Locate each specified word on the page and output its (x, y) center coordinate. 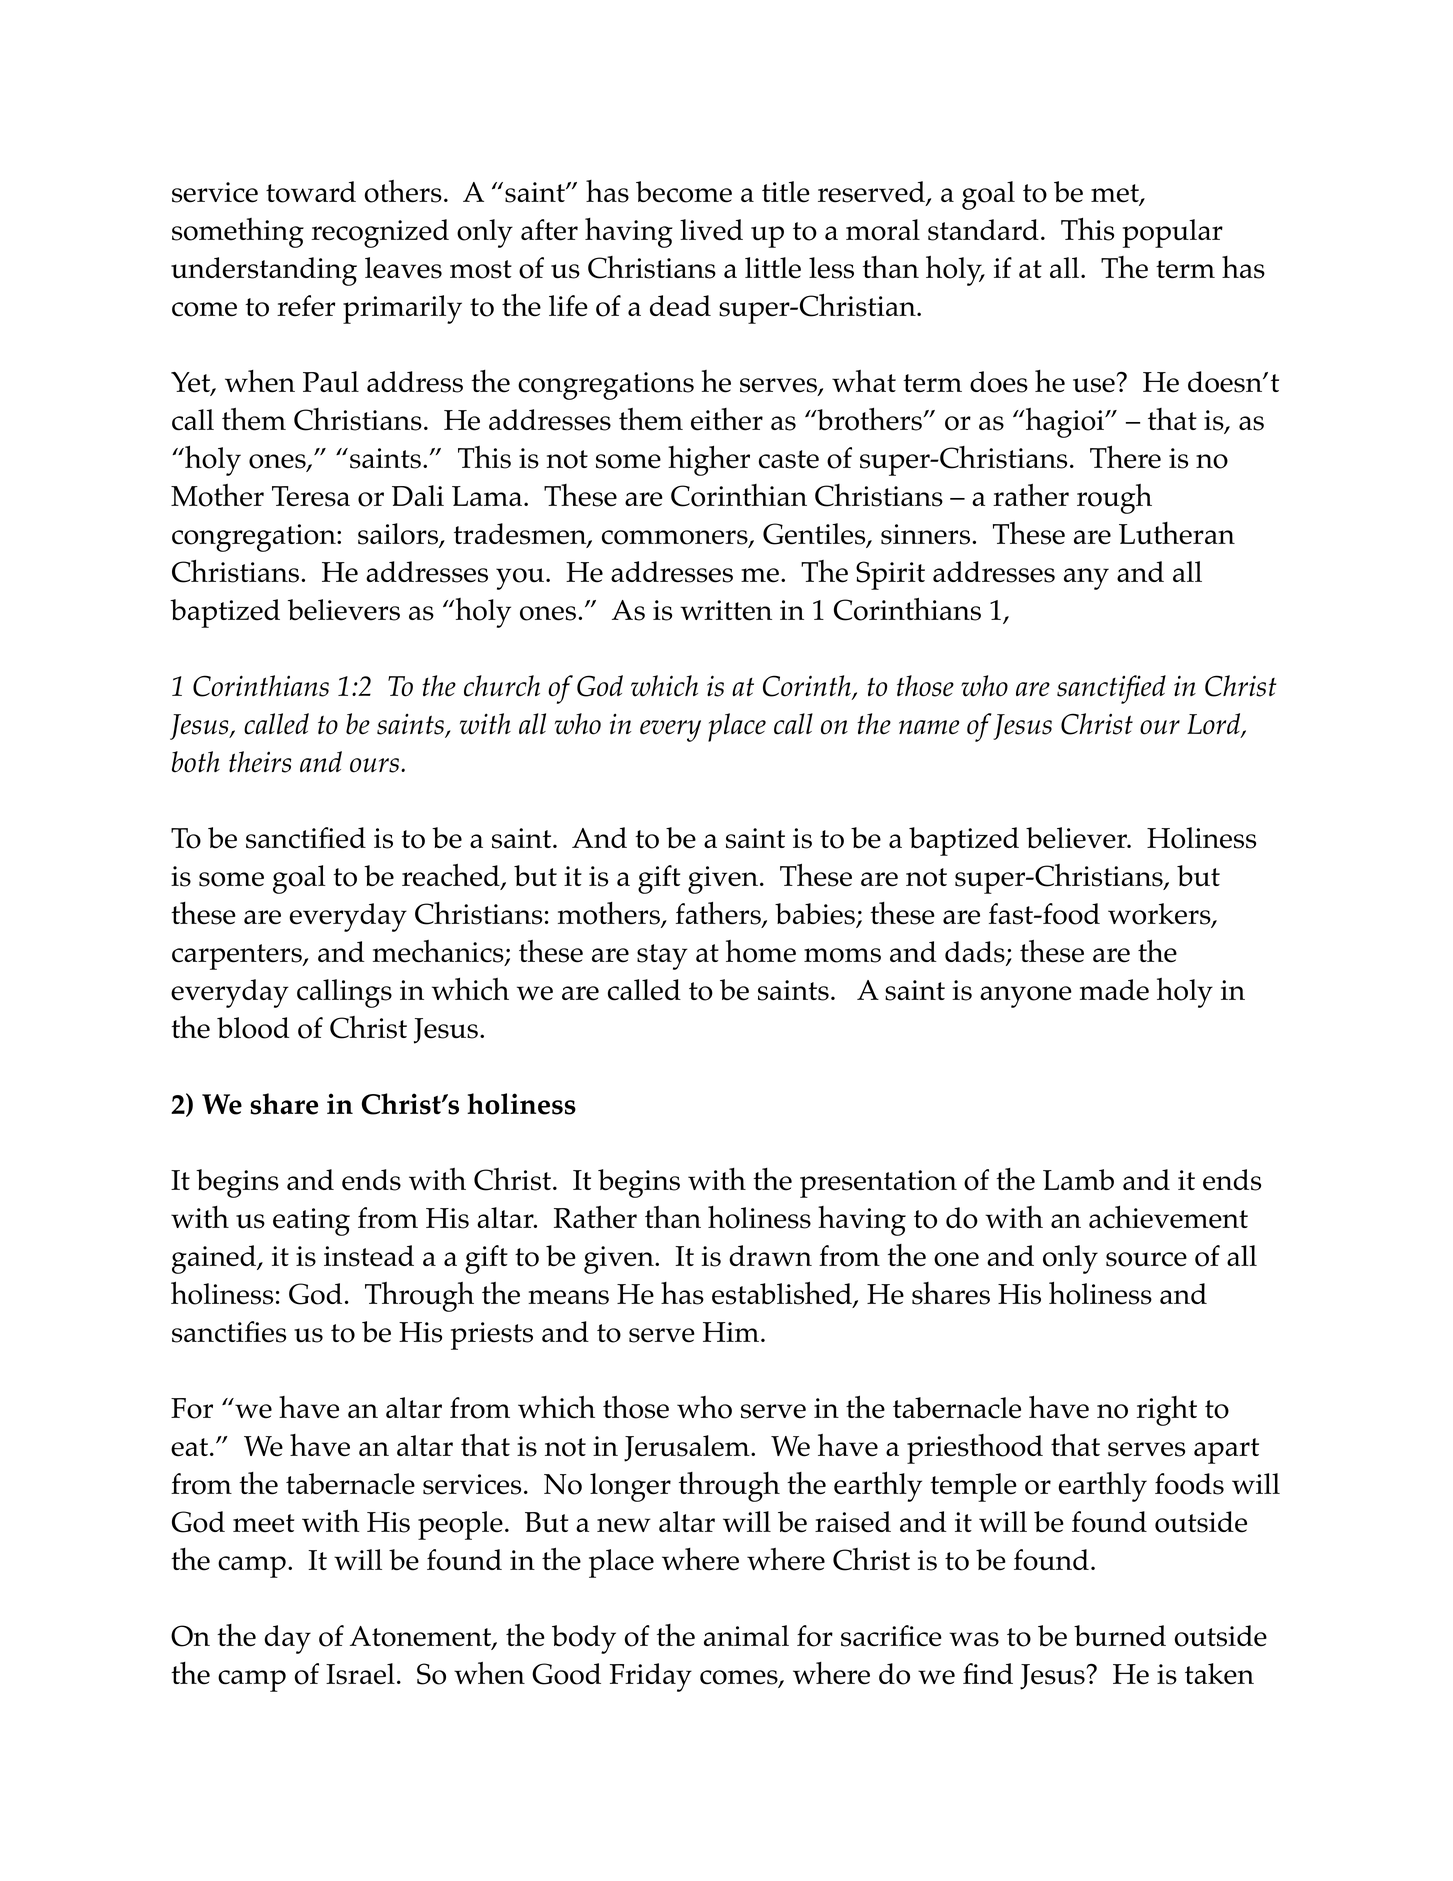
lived (711, 230)
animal (746, 1635)
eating (311, 1222)
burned (1120, 1636)
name (929, 727)
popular (1172, 233)
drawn (770, 1255)
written (726, 610)
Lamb (1078, 1179)
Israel (360, 1674)
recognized (380, 233)
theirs (260, 762)
